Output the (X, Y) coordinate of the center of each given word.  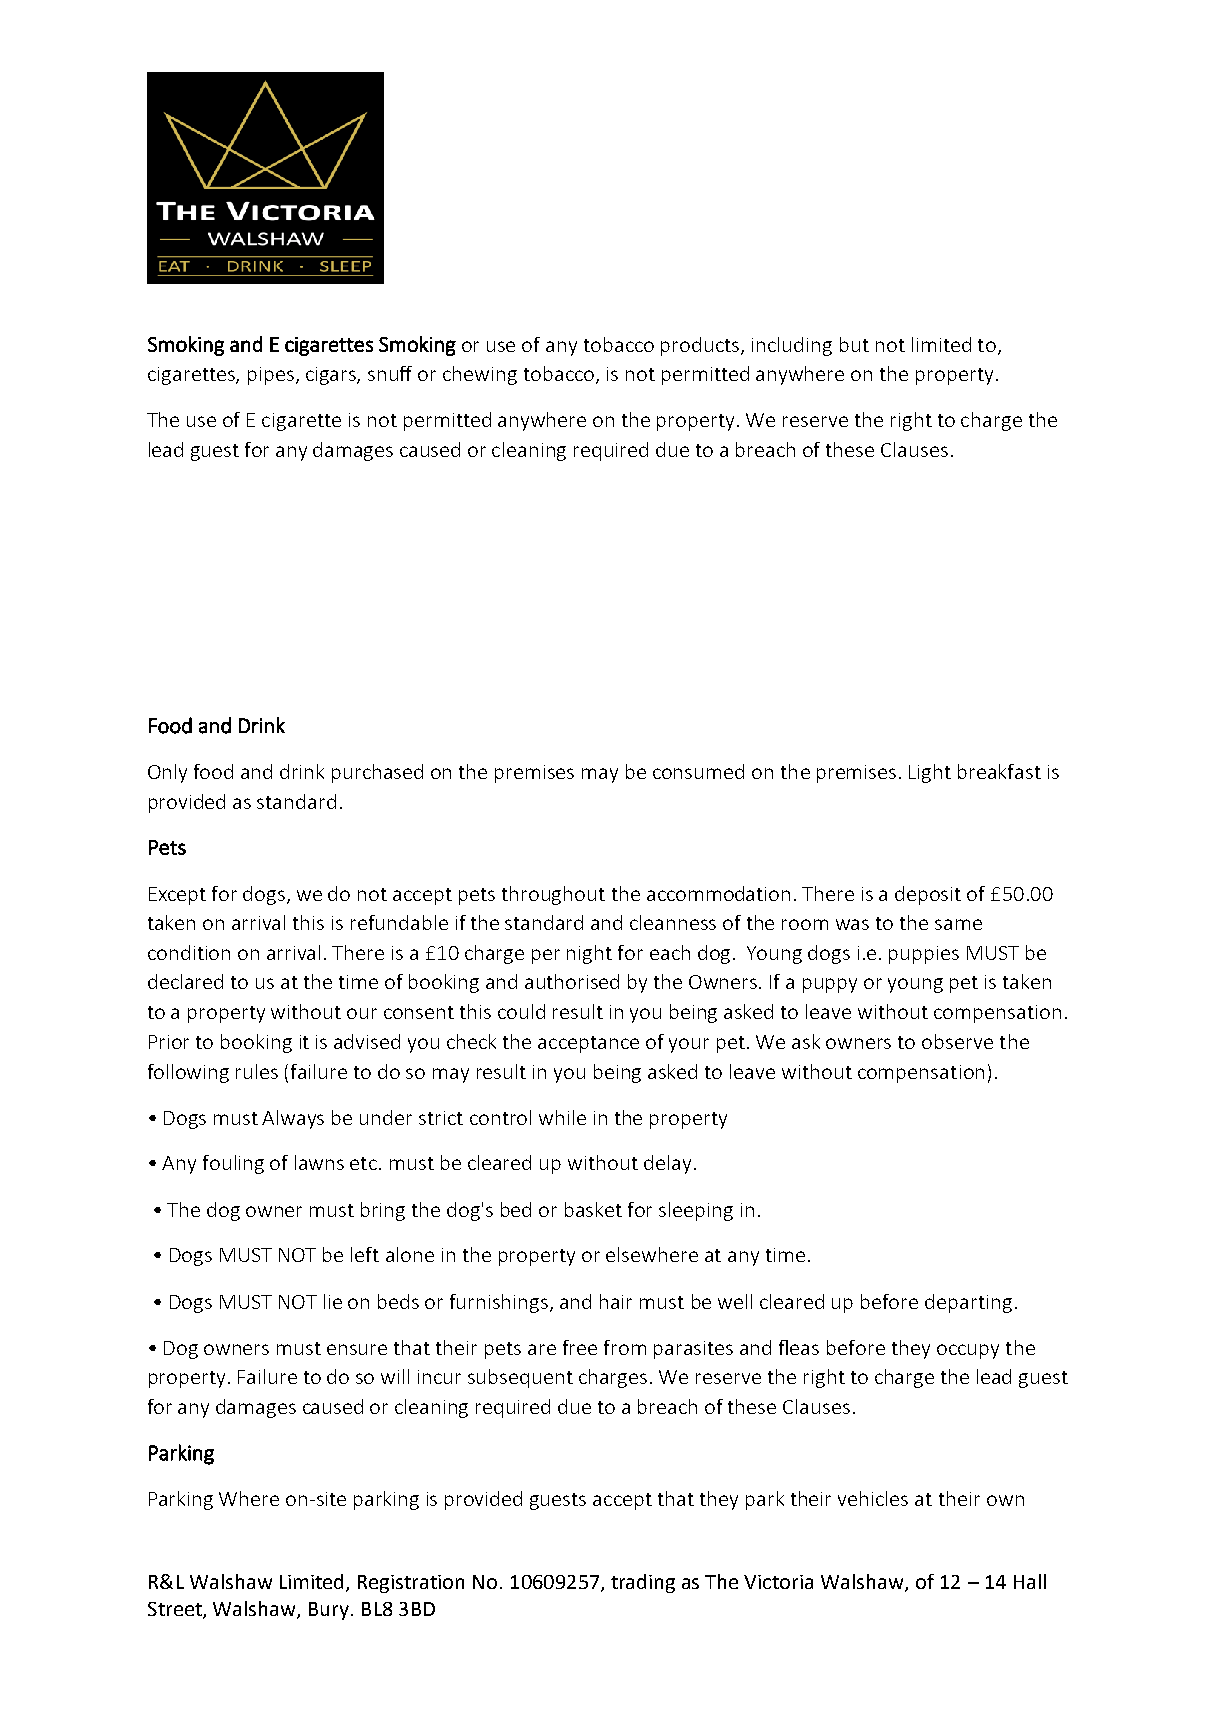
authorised (572, 981)
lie (333, 1301)
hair (616, 1301)
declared (185, 981)
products (701, 346)
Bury (329, 1611)
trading (643, 1583)
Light (930, 773)
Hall (1030, 1581)
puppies (924, 955)
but (854, 344)
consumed (698, 771)
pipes (272, 376)
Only (167, 773)
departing (968, 1303)
